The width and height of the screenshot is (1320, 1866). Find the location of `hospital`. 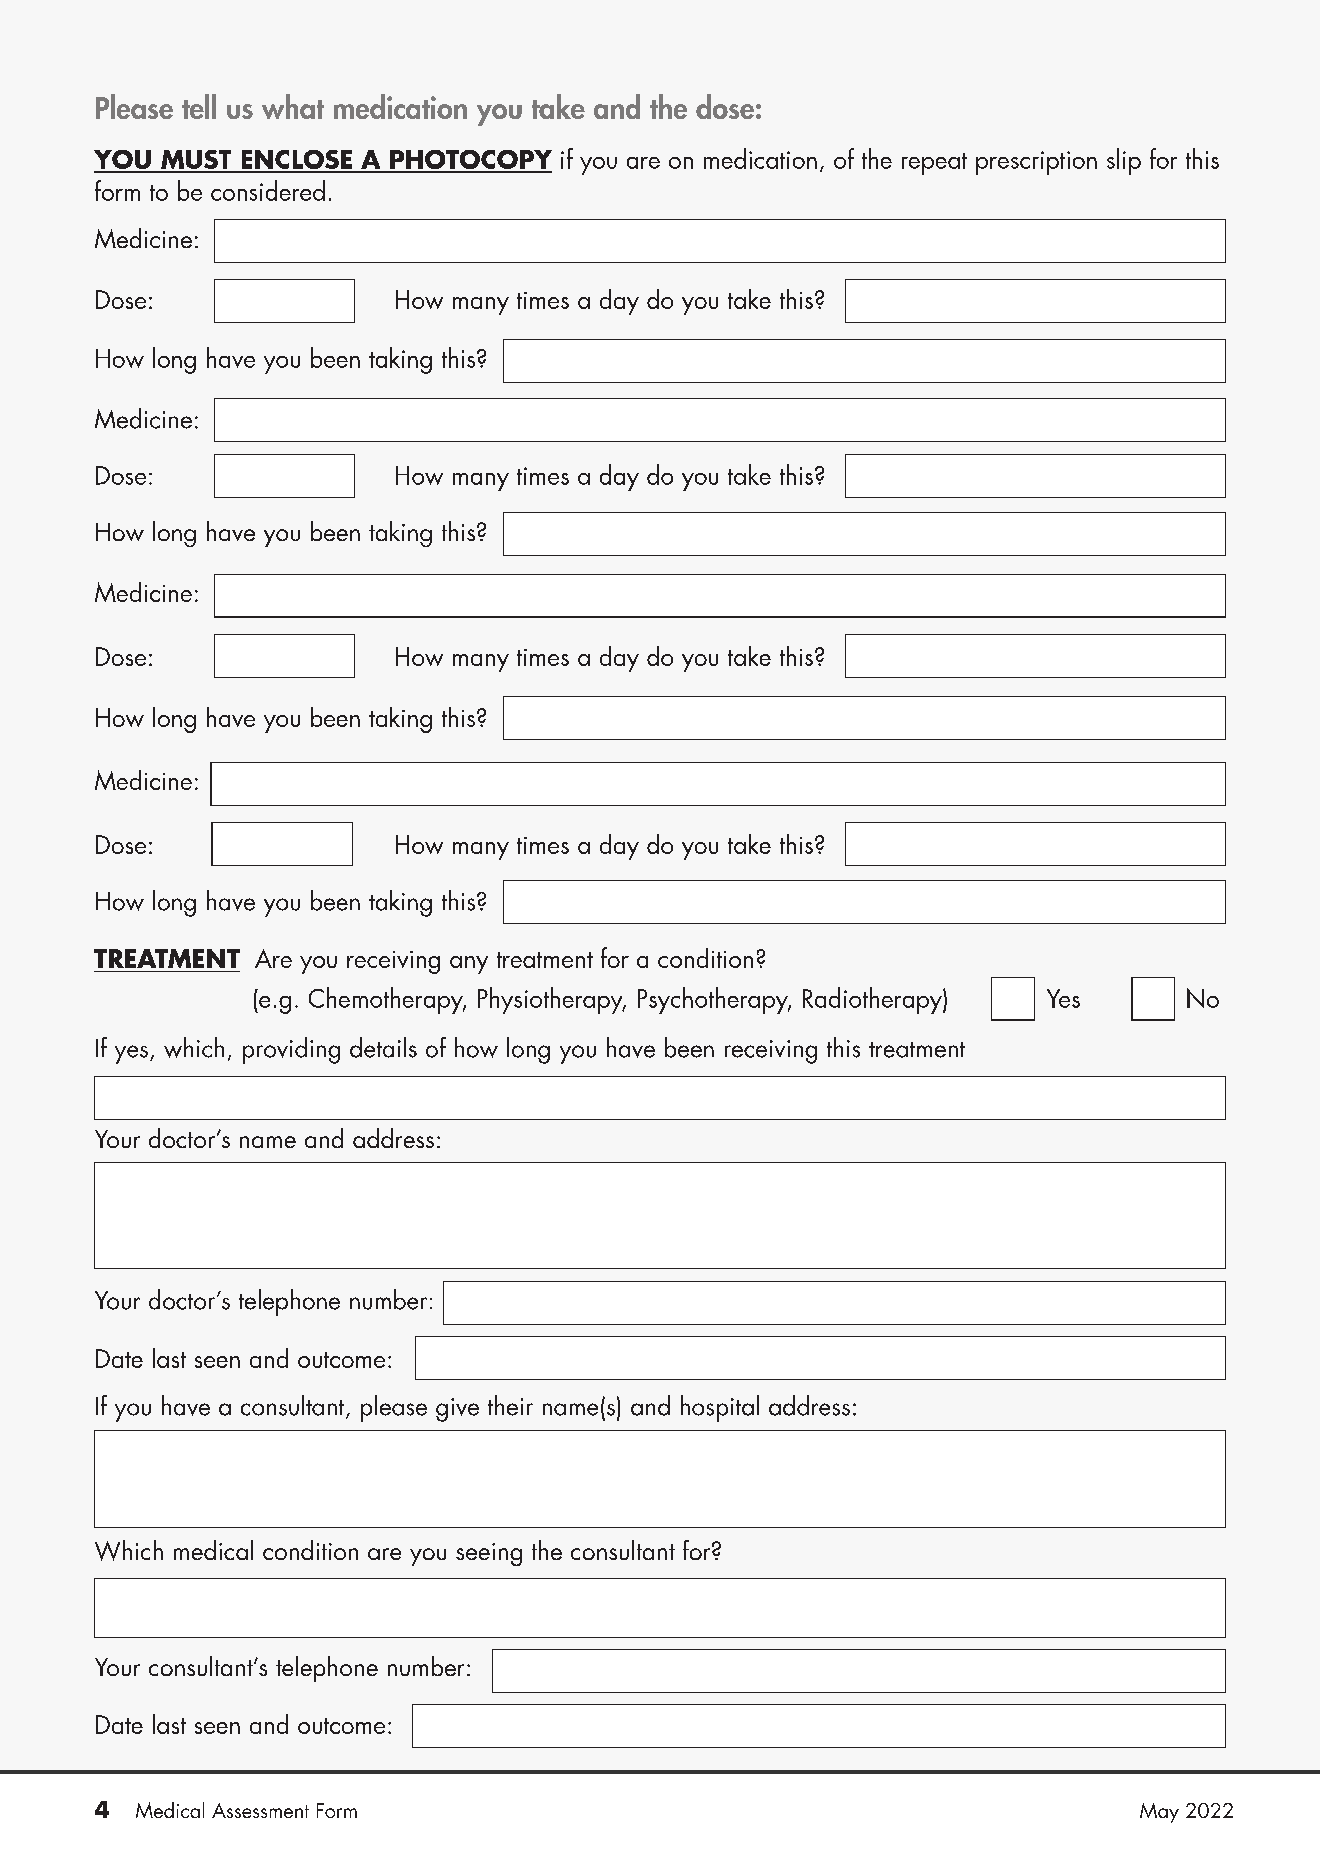

hospital is located at coordinates (720, 1408).
